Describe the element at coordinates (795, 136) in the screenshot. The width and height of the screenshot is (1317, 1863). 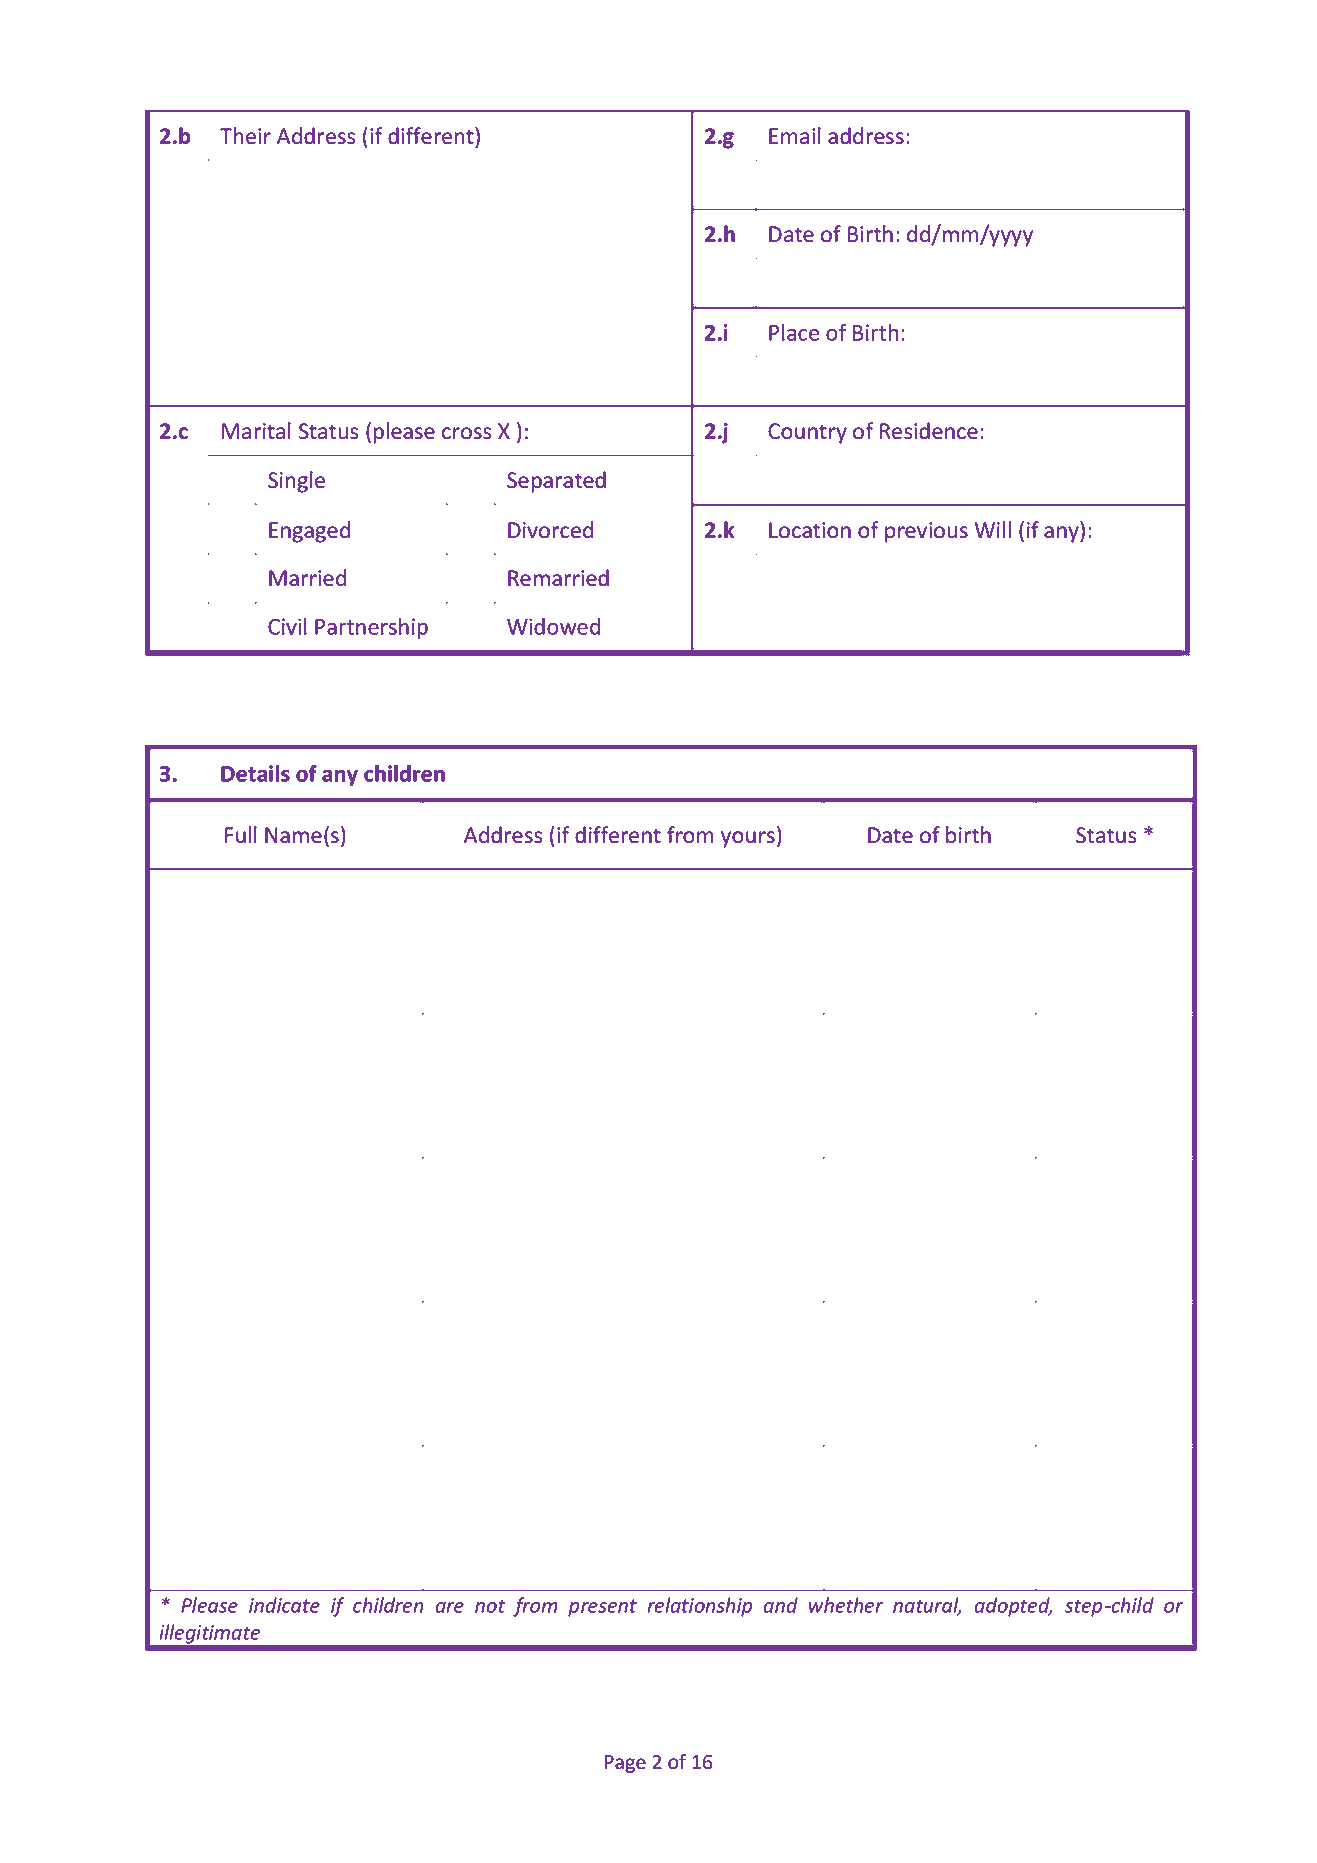
I see `Email` at that location.
